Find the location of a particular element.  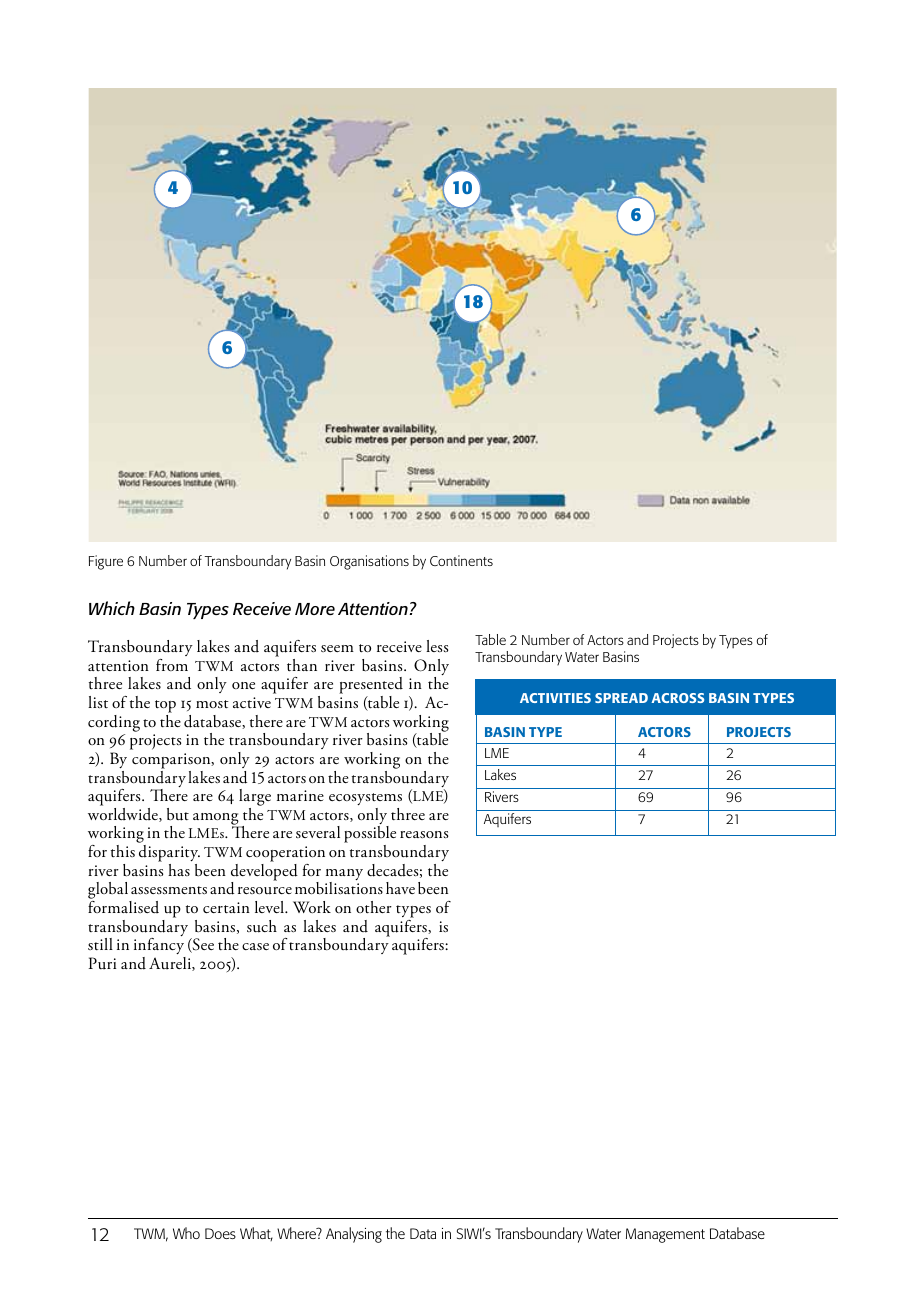

Continents is located at coordinates (461, 560).
